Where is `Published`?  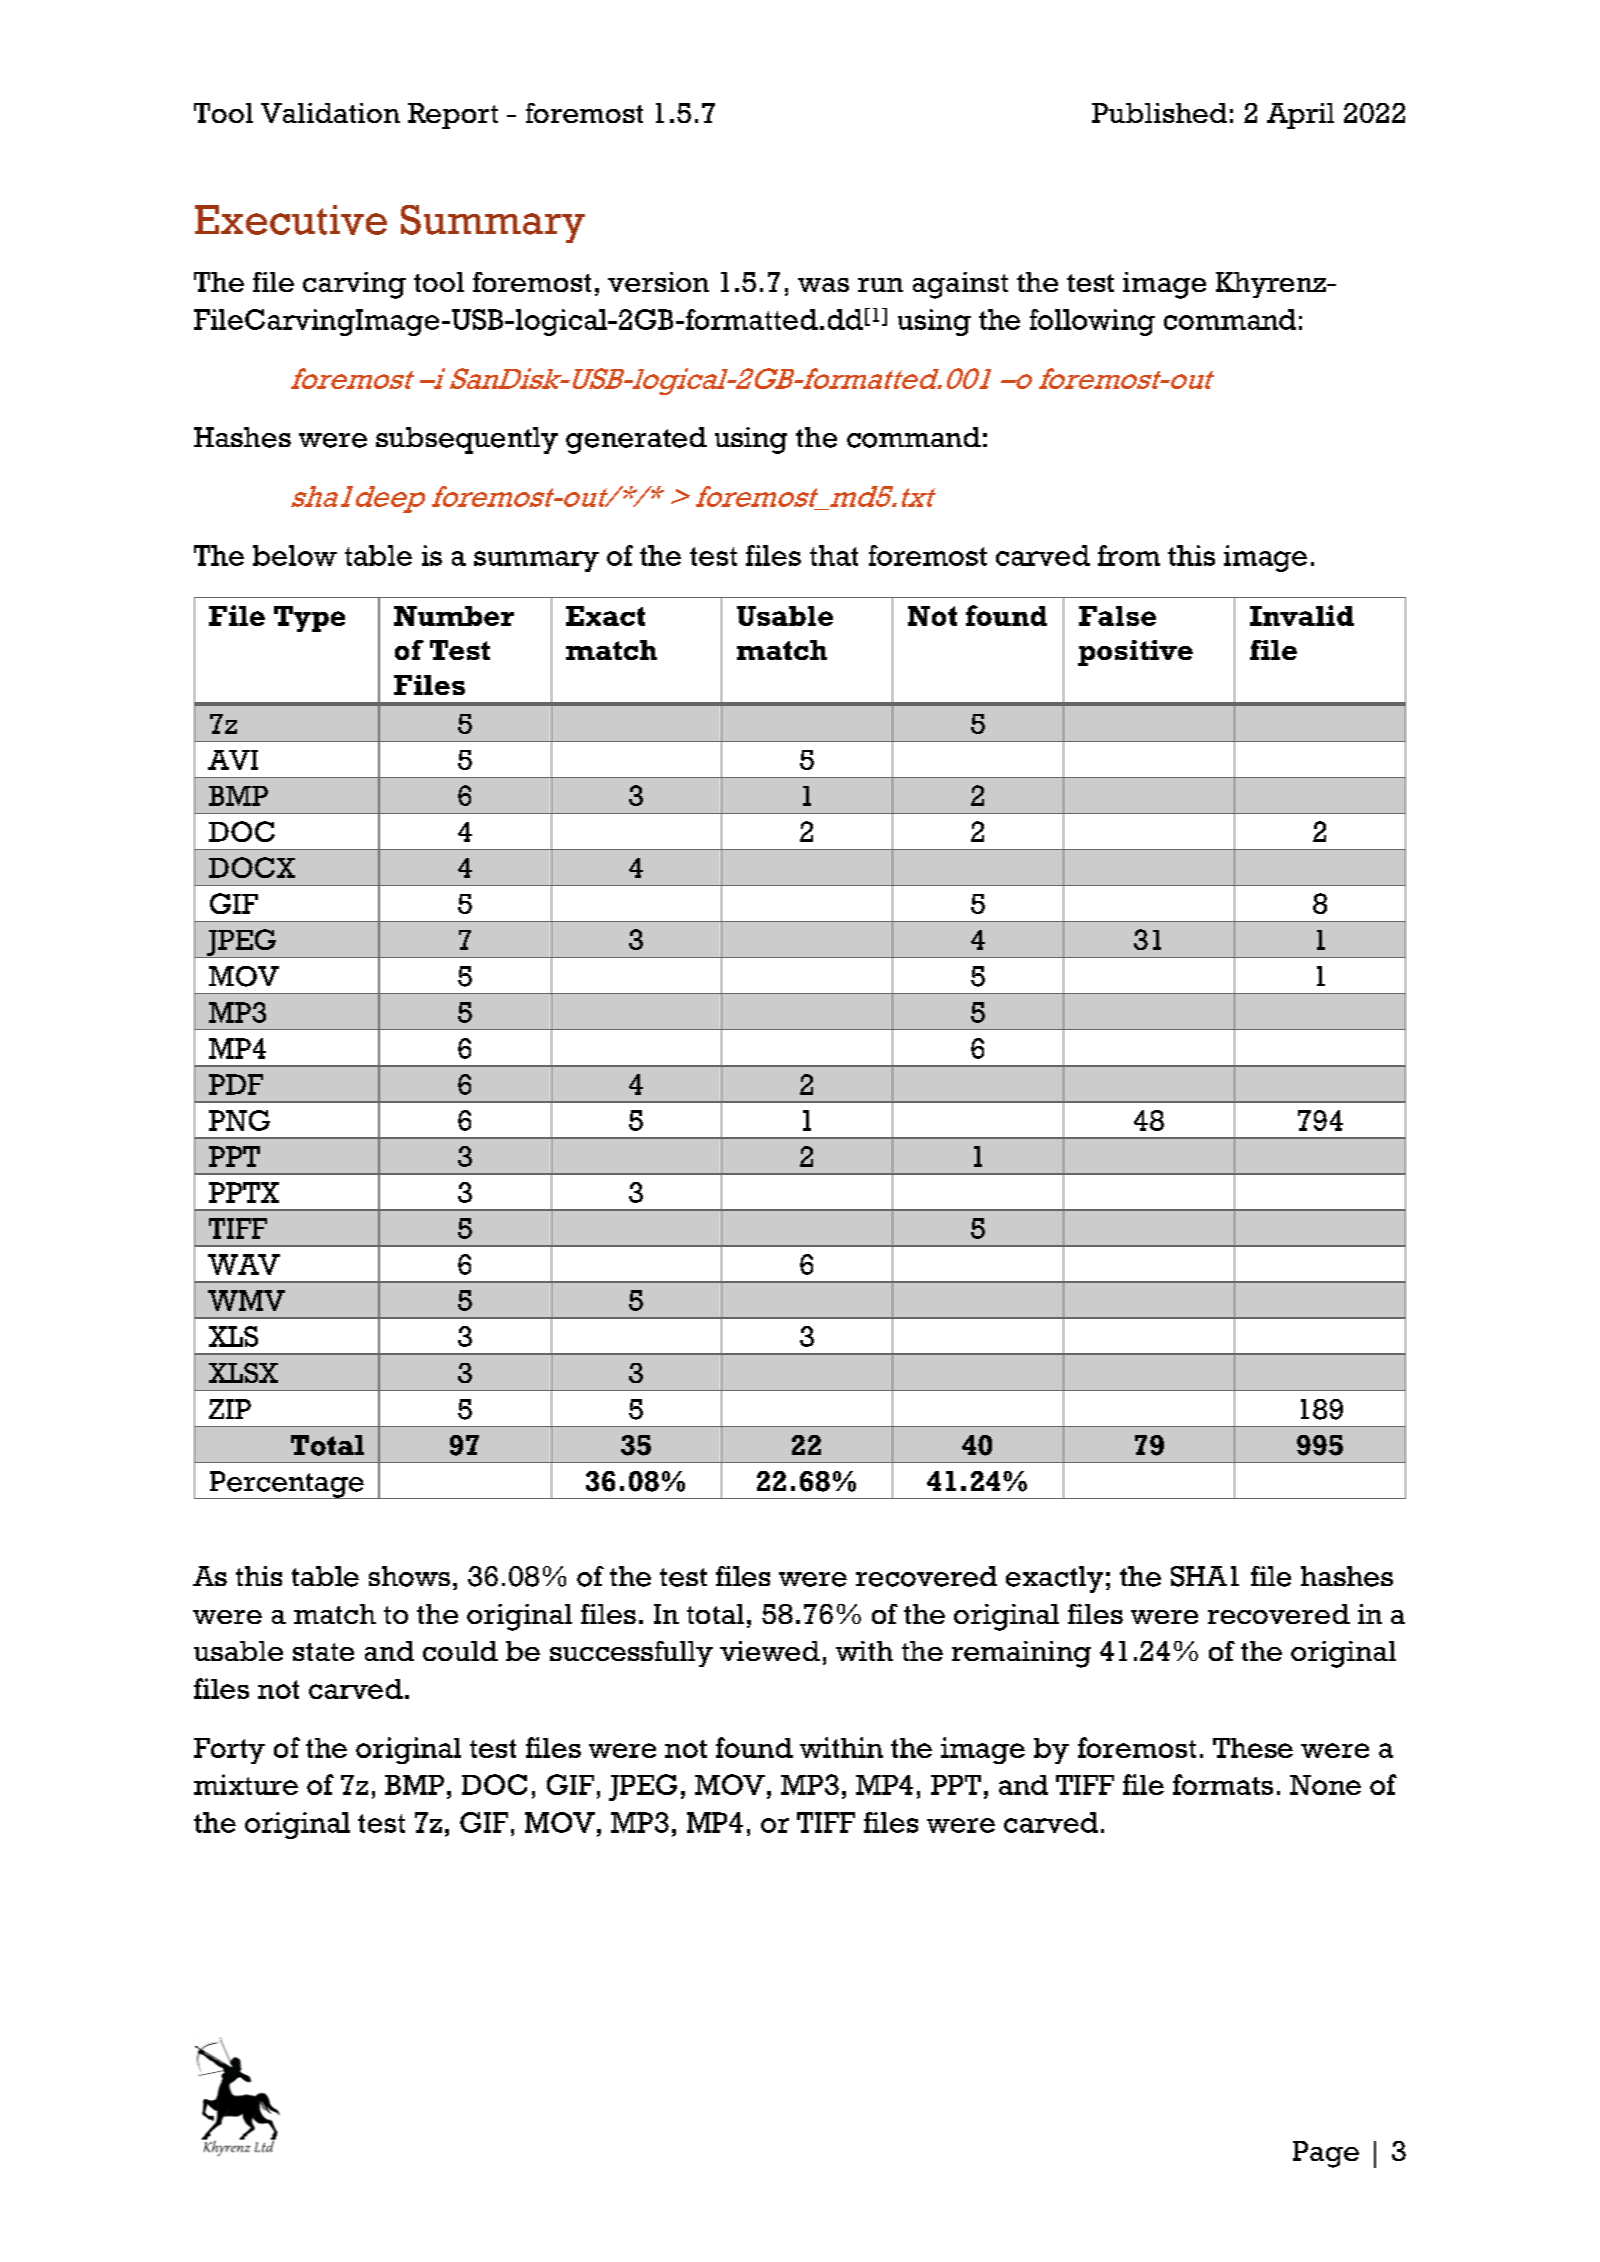
Published is located at coordinates (1159, 113).
